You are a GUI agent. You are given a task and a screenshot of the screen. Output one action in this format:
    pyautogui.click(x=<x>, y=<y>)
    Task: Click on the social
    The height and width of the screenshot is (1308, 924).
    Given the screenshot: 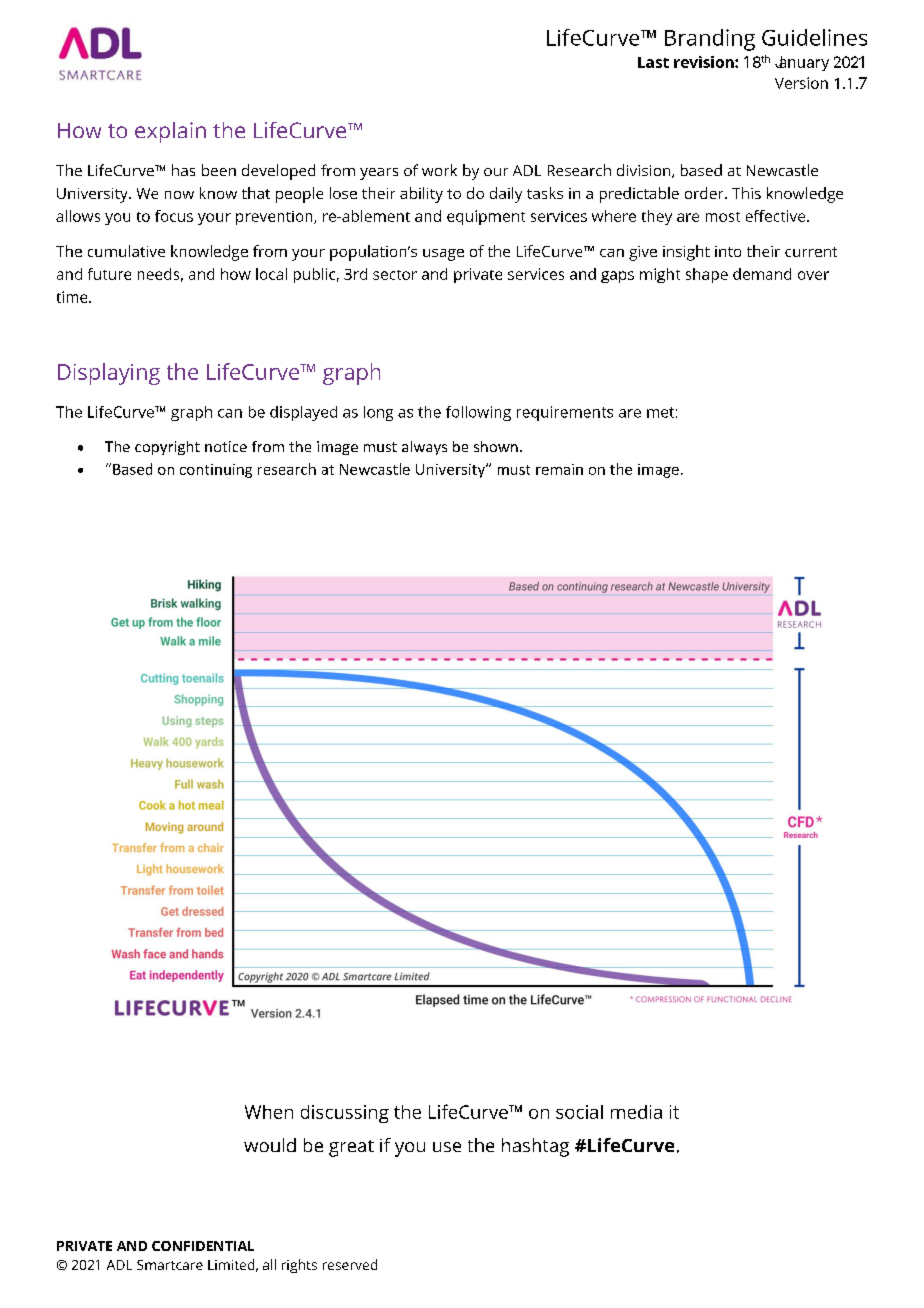 What is the action you would take?
    pyautogui.click(x=579, y=1112)
